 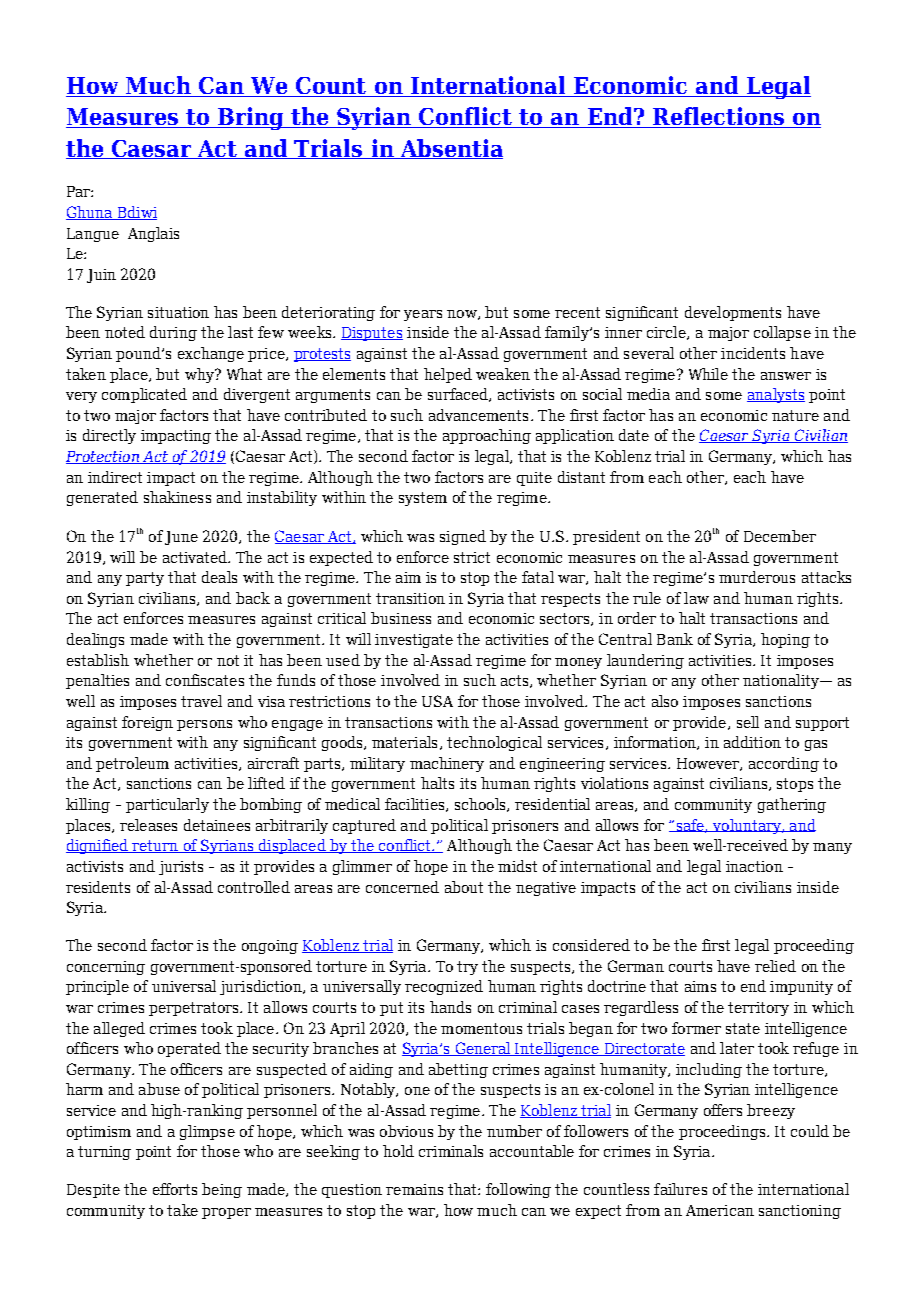 What do you see at coordinates (451, 149) in the image?
I see `Absentia` at bounding box center [451, 149].
